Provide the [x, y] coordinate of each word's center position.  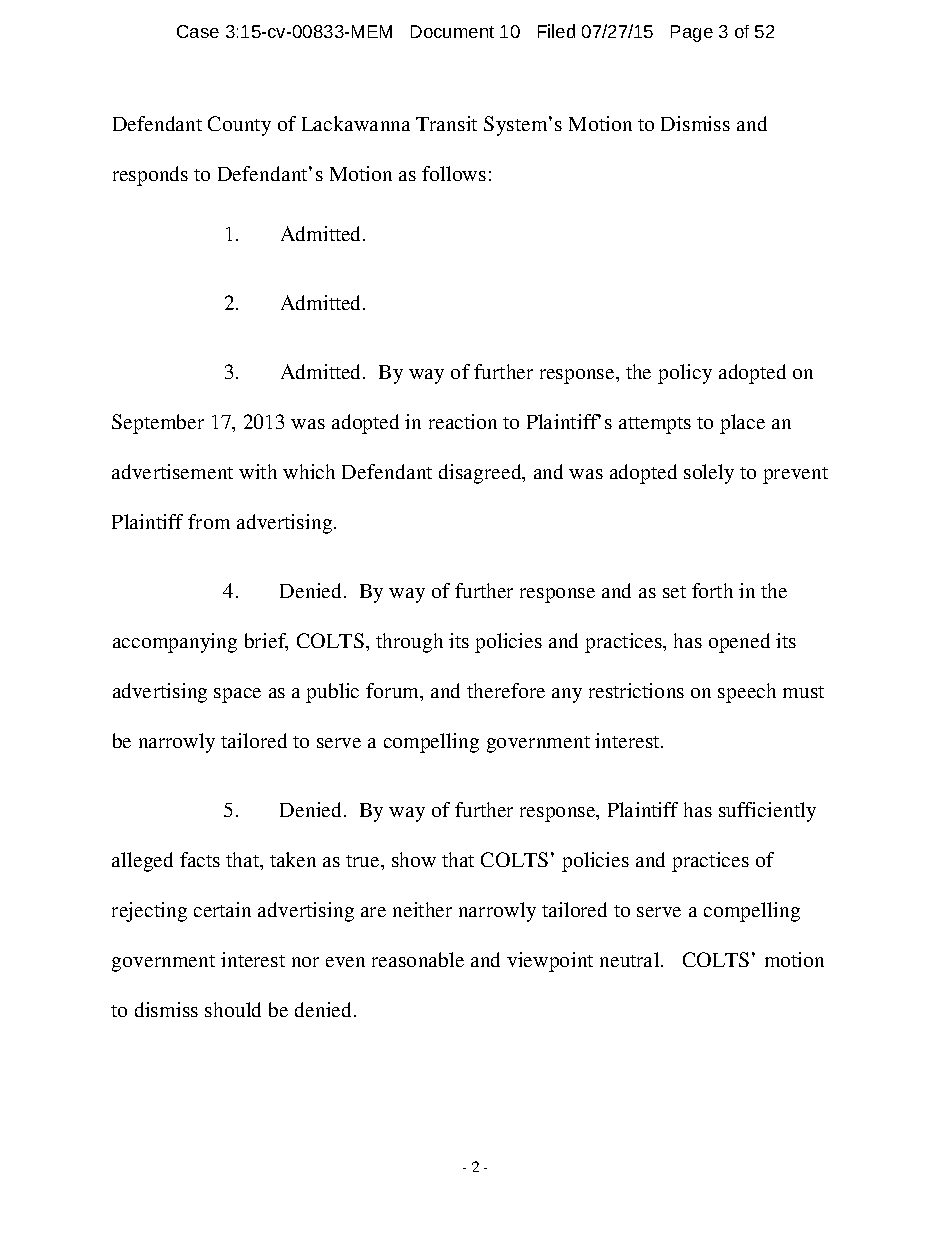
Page [692, 33]
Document [452, 31]
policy [685, 374]
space [237, 695]
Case [198, 31]
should [233, 1009]
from [209, 521]
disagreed [481, 474]
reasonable [418, 959]
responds [150, 176]
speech [747, 693]
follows [454, 173]
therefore [506, 690]
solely [709, 474]
